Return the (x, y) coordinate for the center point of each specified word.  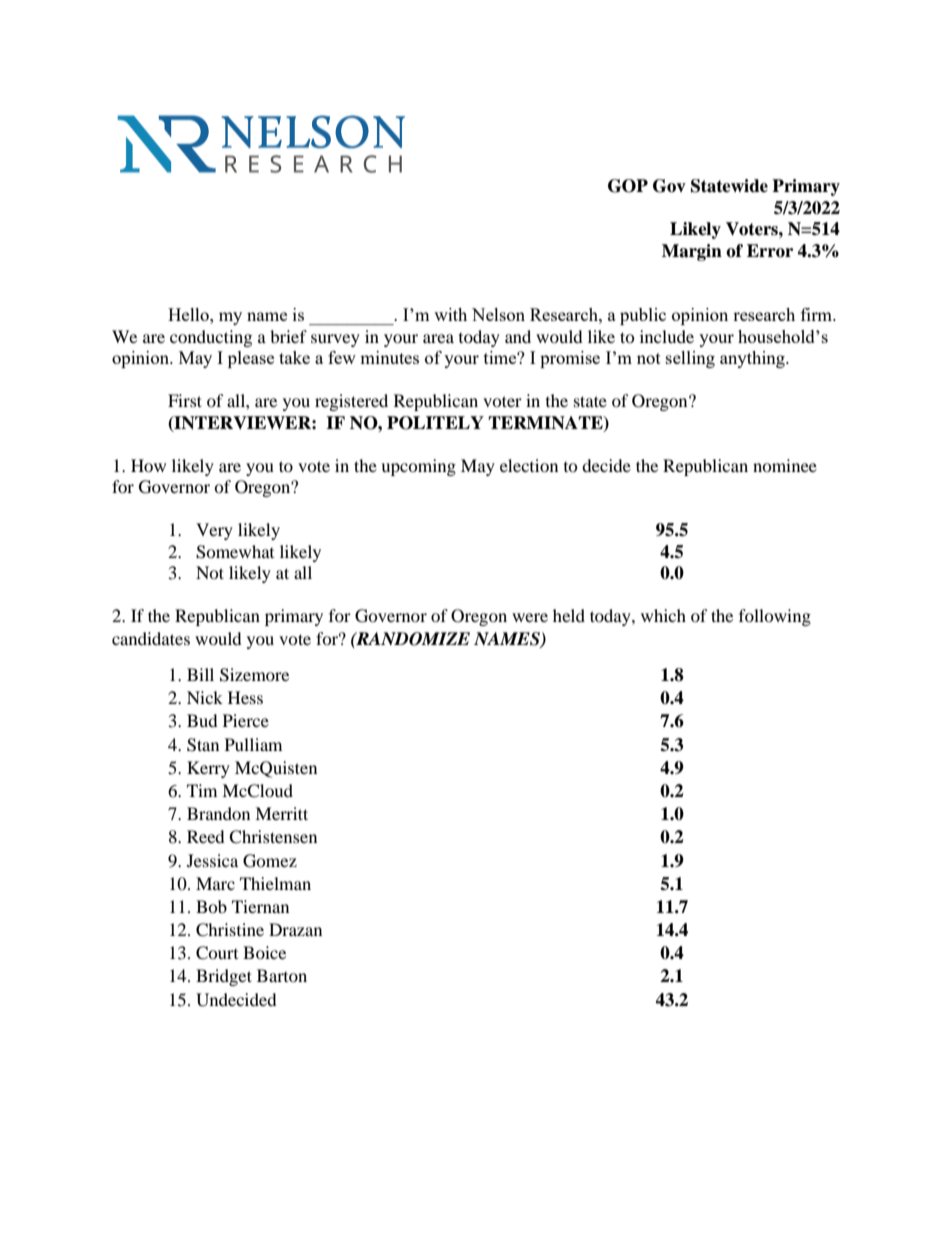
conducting (211, 338)
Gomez (270, 861)
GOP (628, 186)
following (775, 617)
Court (217, 953)
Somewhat (235, 552)
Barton (282, 975)
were (530, 617)
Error (770, 251)
